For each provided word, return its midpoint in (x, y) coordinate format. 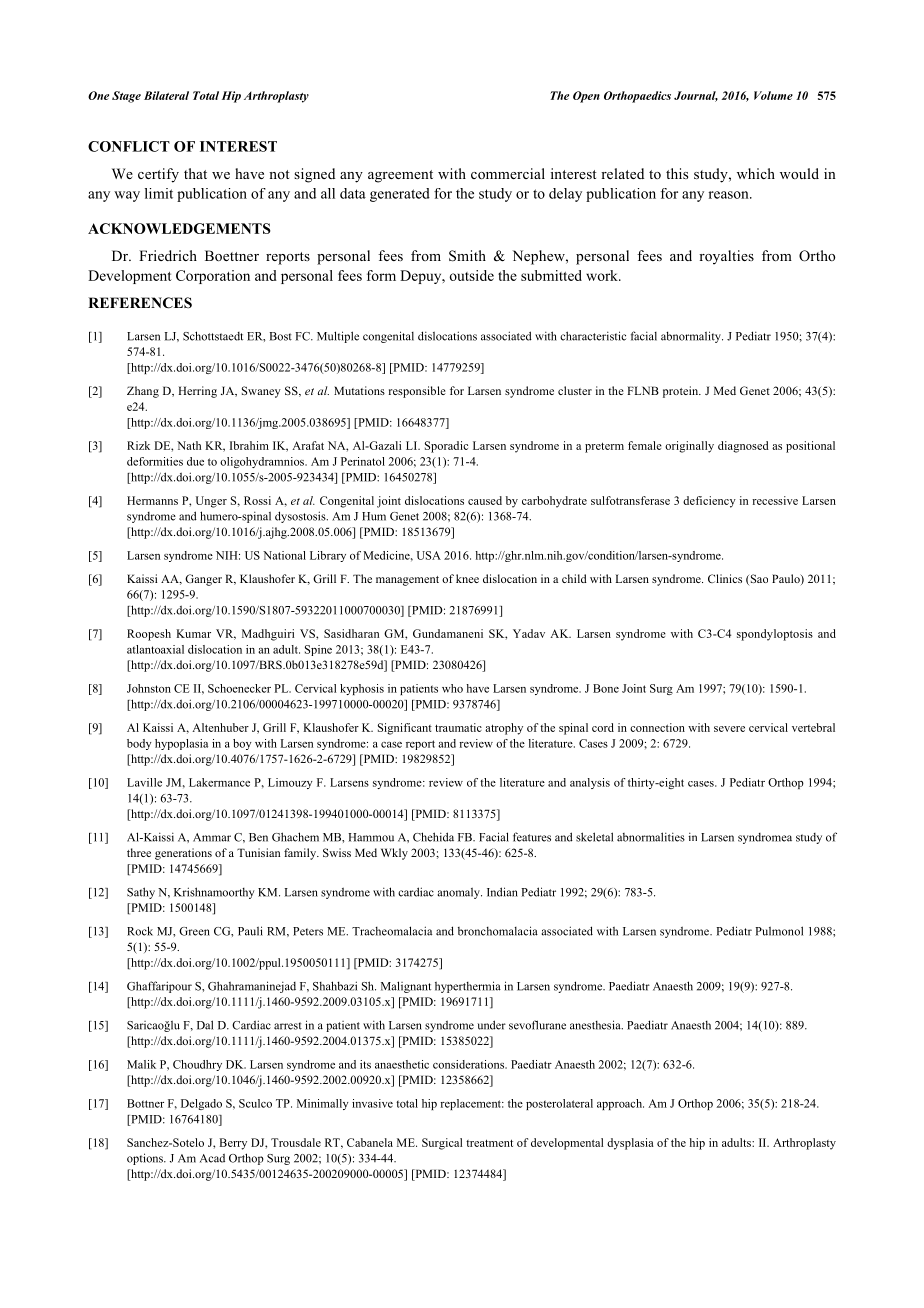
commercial (508, 173)
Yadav (529, 633)
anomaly (460, 893)
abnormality (692, 337)
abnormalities (651, 837)
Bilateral (166, 95)
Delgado (201, 1104)
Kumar (193, 633)
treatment (489, 1143)
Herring (197, 392)
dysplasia (630, 1144)
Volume (773, 95)
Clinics (725, 578)
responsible (417, 392)
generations (183, 854)
